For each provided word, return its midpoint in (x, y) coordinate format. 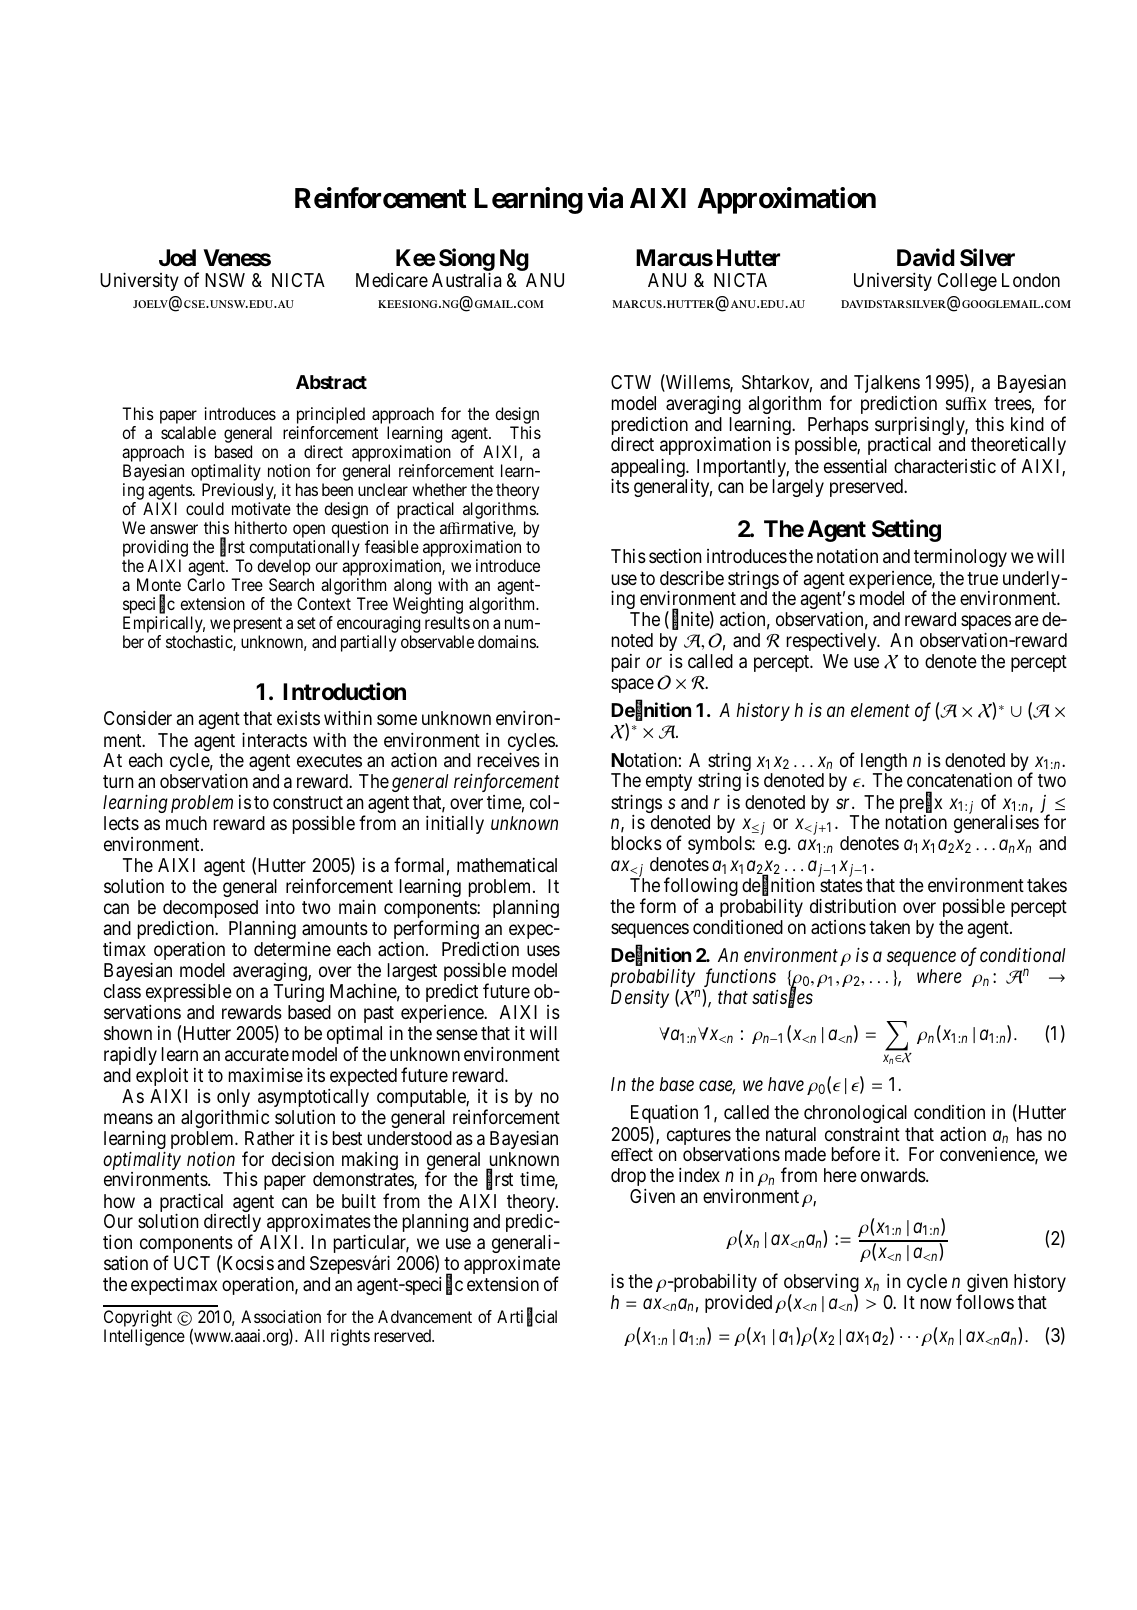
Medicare (392, 280)
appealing (649, 469)
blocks (637, 843)
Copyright (138, 1320)
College (967, 282)
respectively (833, 643)
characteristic (945, 466)
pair (626, 663)
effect (632, 1154)
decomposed (210, 909)
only (233, 1098)
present (258, 626)
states (841, 885)
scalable (188, 432)
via (605, 198)
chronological (855, 1114)
